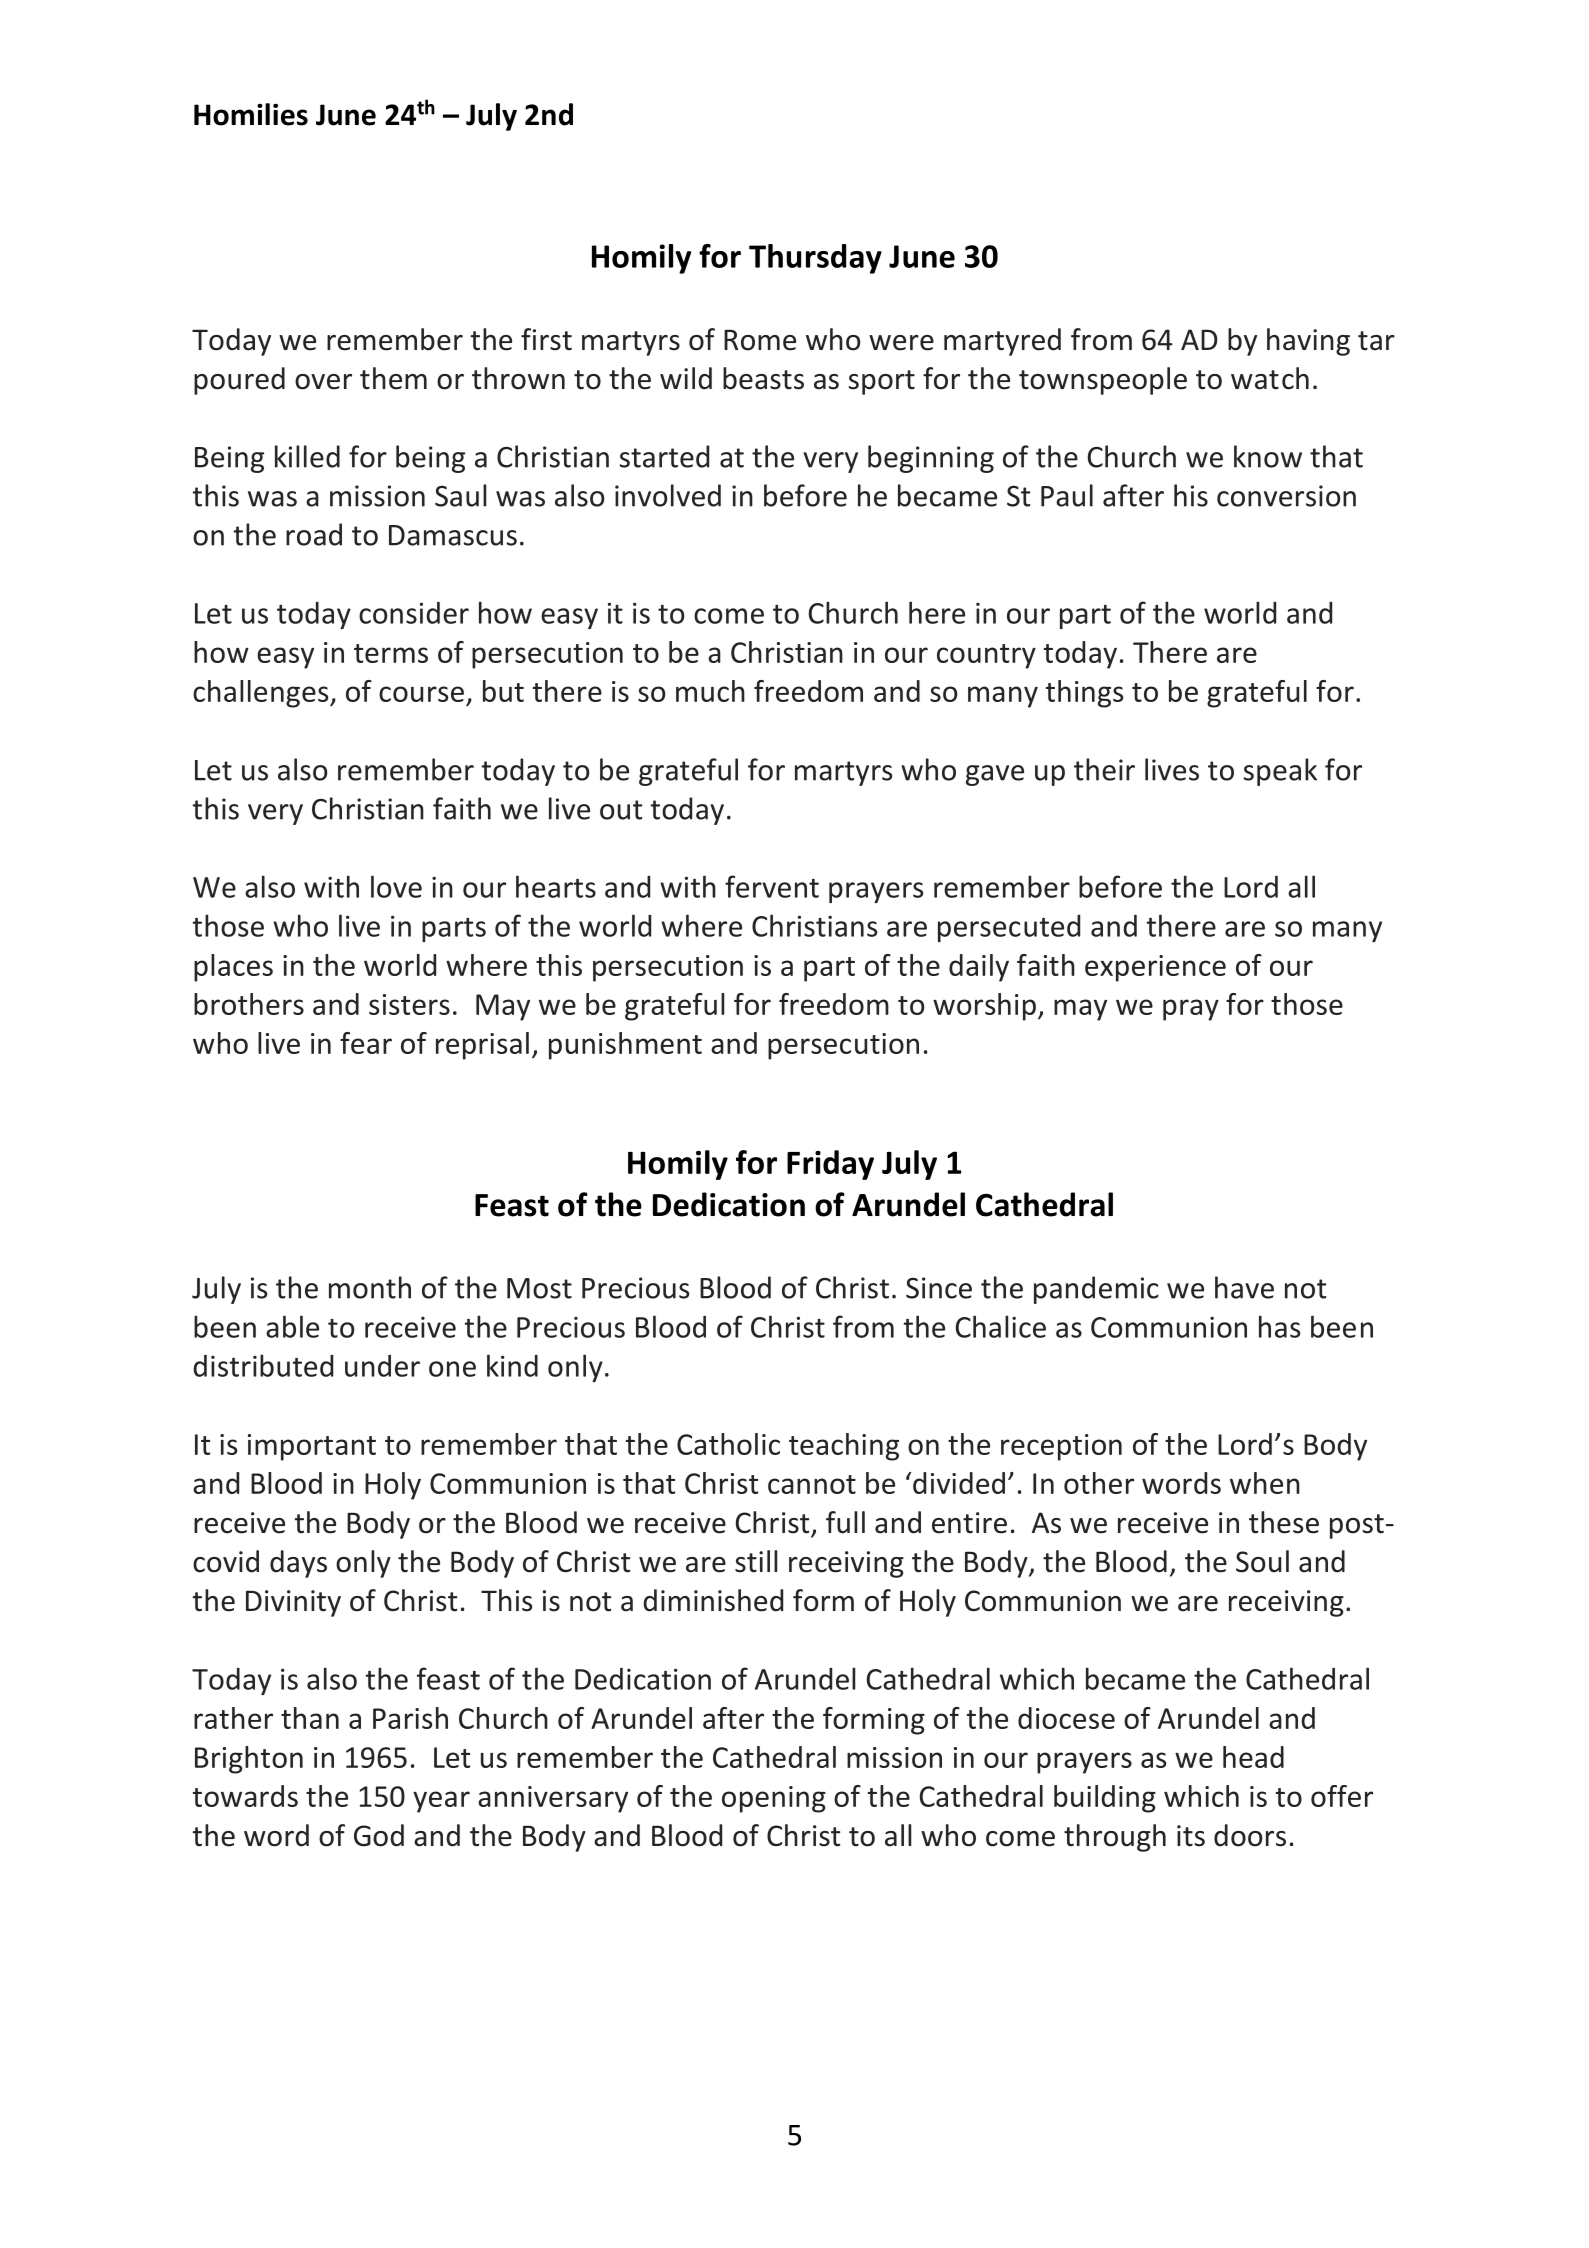 Image resolution: width=1589 pixels, height=2248 pixels. I want to click on opening, so click(774, 1799).
